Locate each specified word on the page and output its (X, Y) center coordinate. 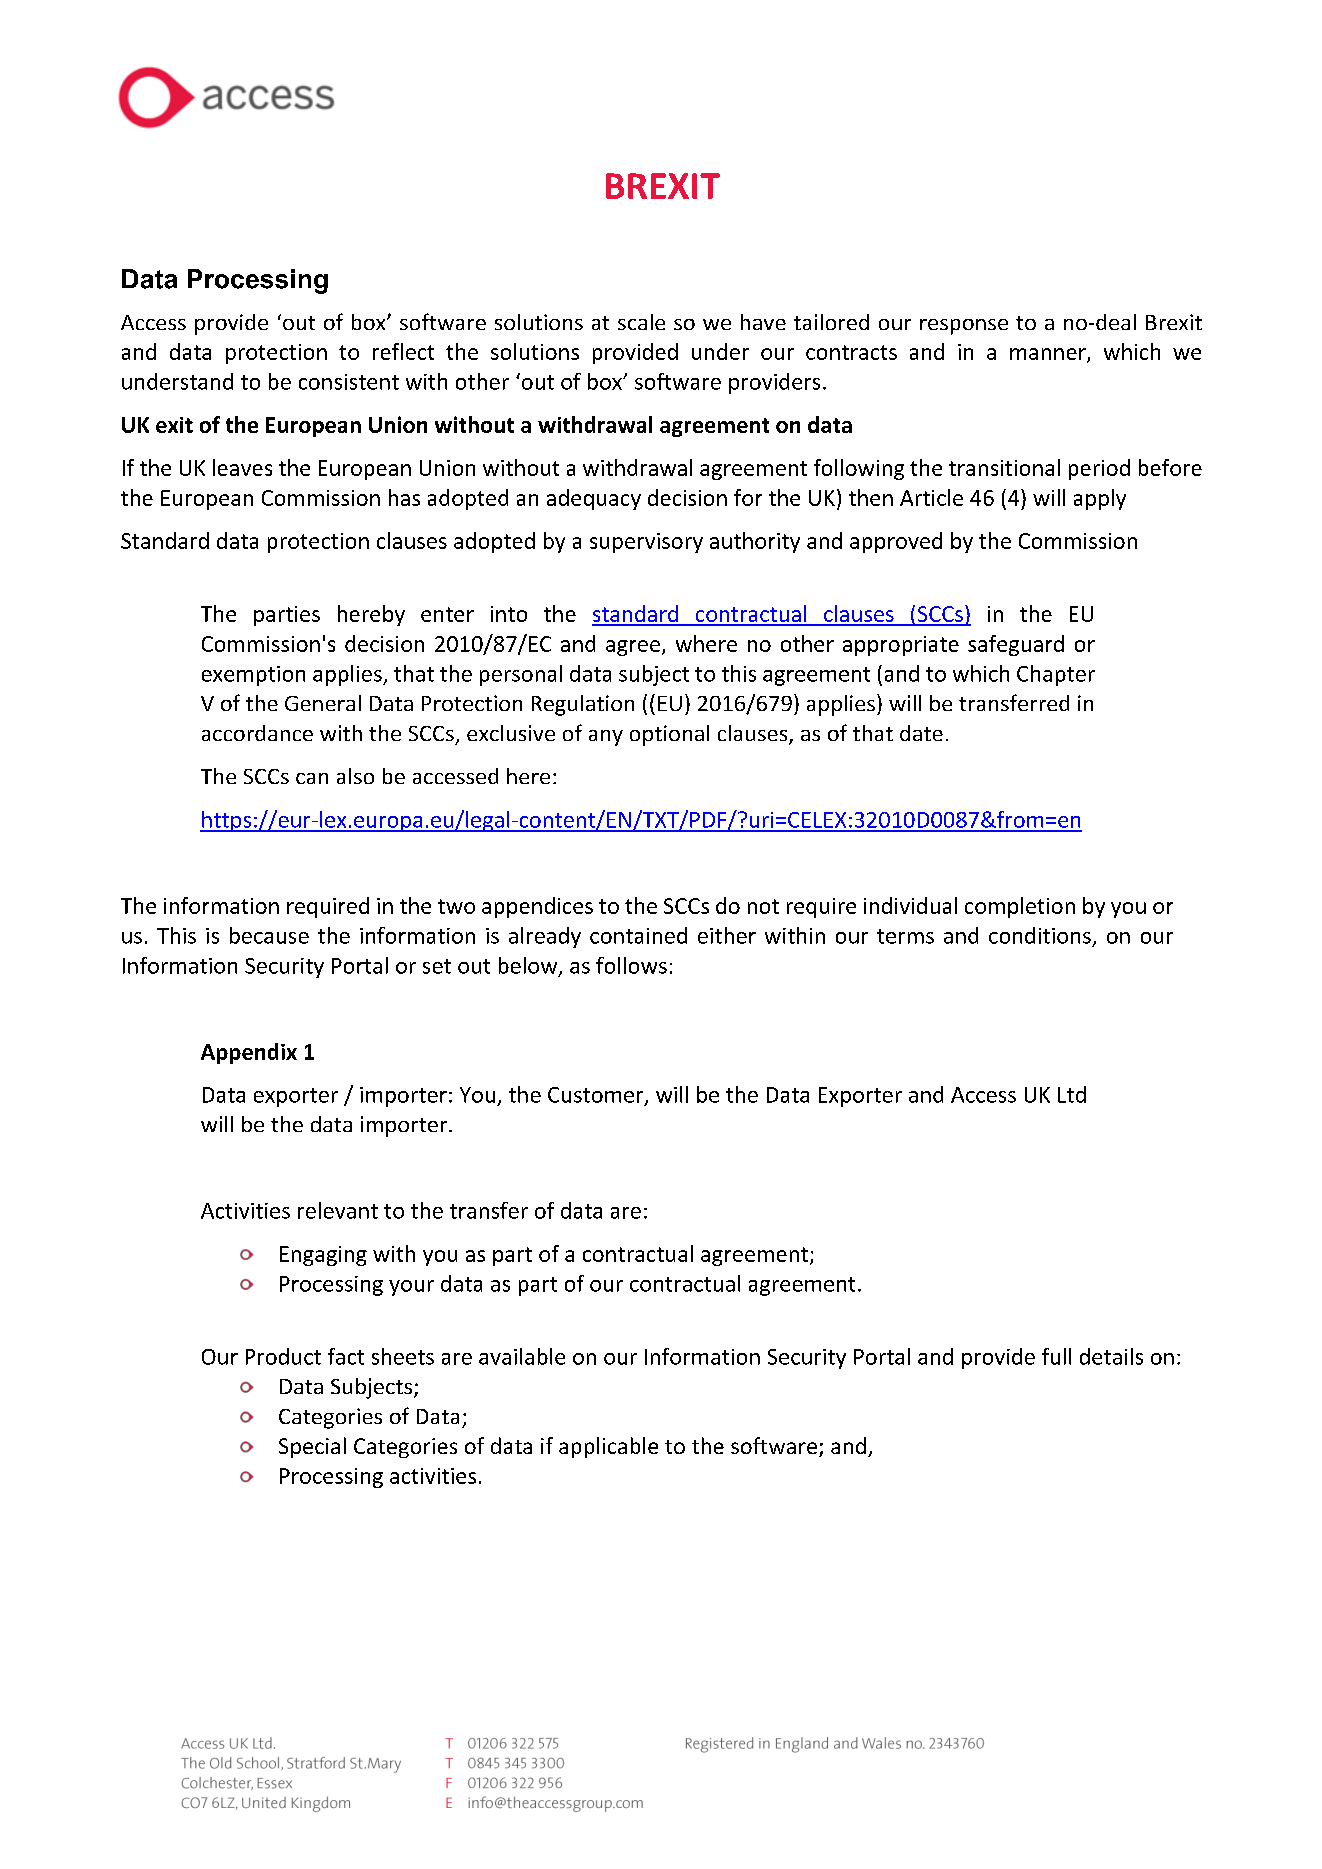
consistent (349, 382)
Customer (597, 1096)
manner (1049, 355)
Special (312, 1447)
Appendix (249, 1053)
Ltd (1072, 1094)
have (763, 322)
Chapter (1056, 675)
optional (669, 735)
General (323, 703)
